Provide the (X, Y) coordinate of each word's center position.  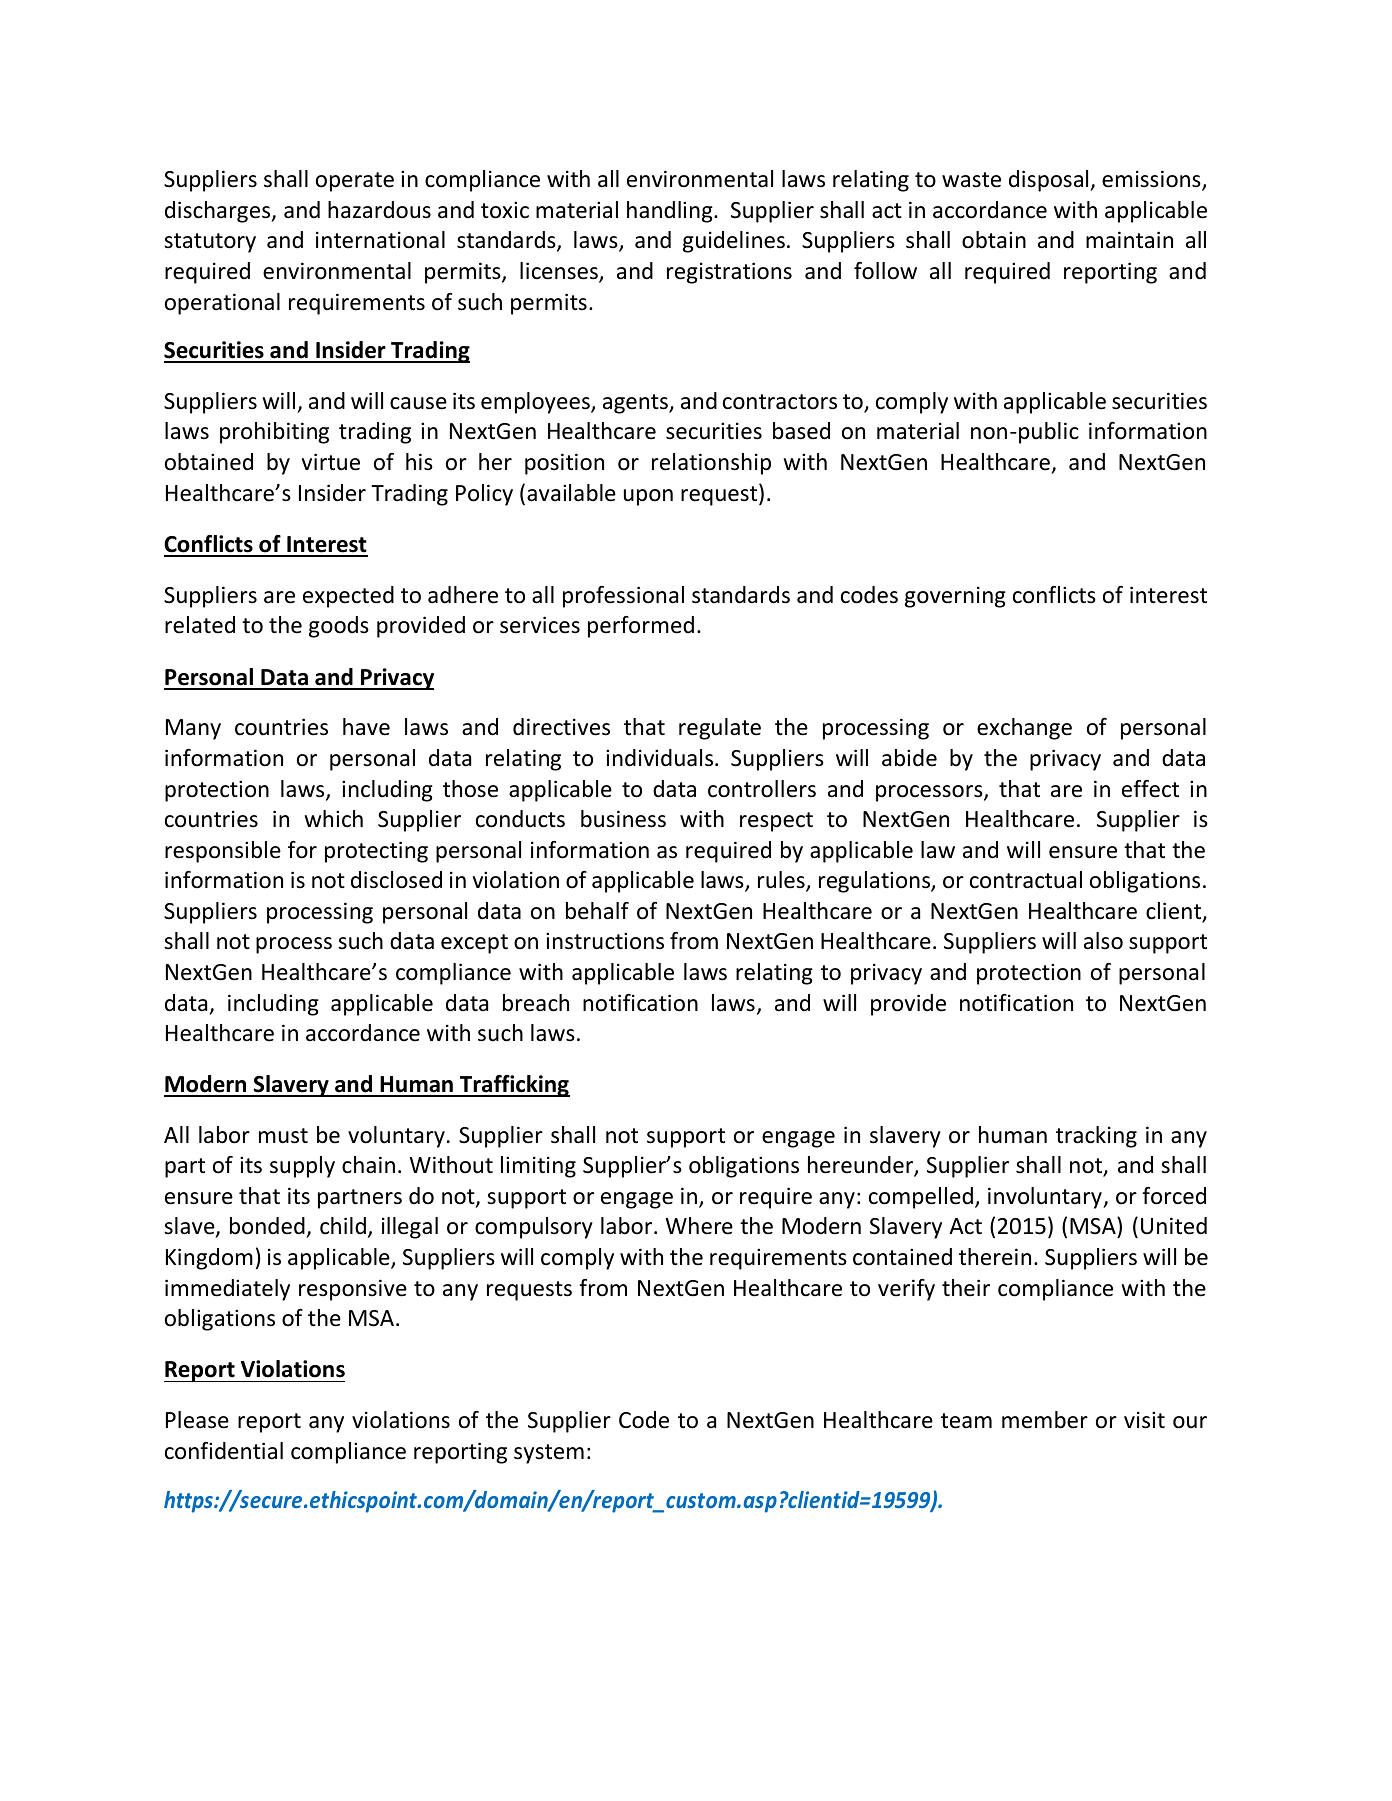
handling (671, 212)
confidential (224, 1451)
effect (1150, 789)
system (549, 1454)
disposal (1050, 181)
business (623, 819)
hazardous (379, 210)
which (333, 819)
